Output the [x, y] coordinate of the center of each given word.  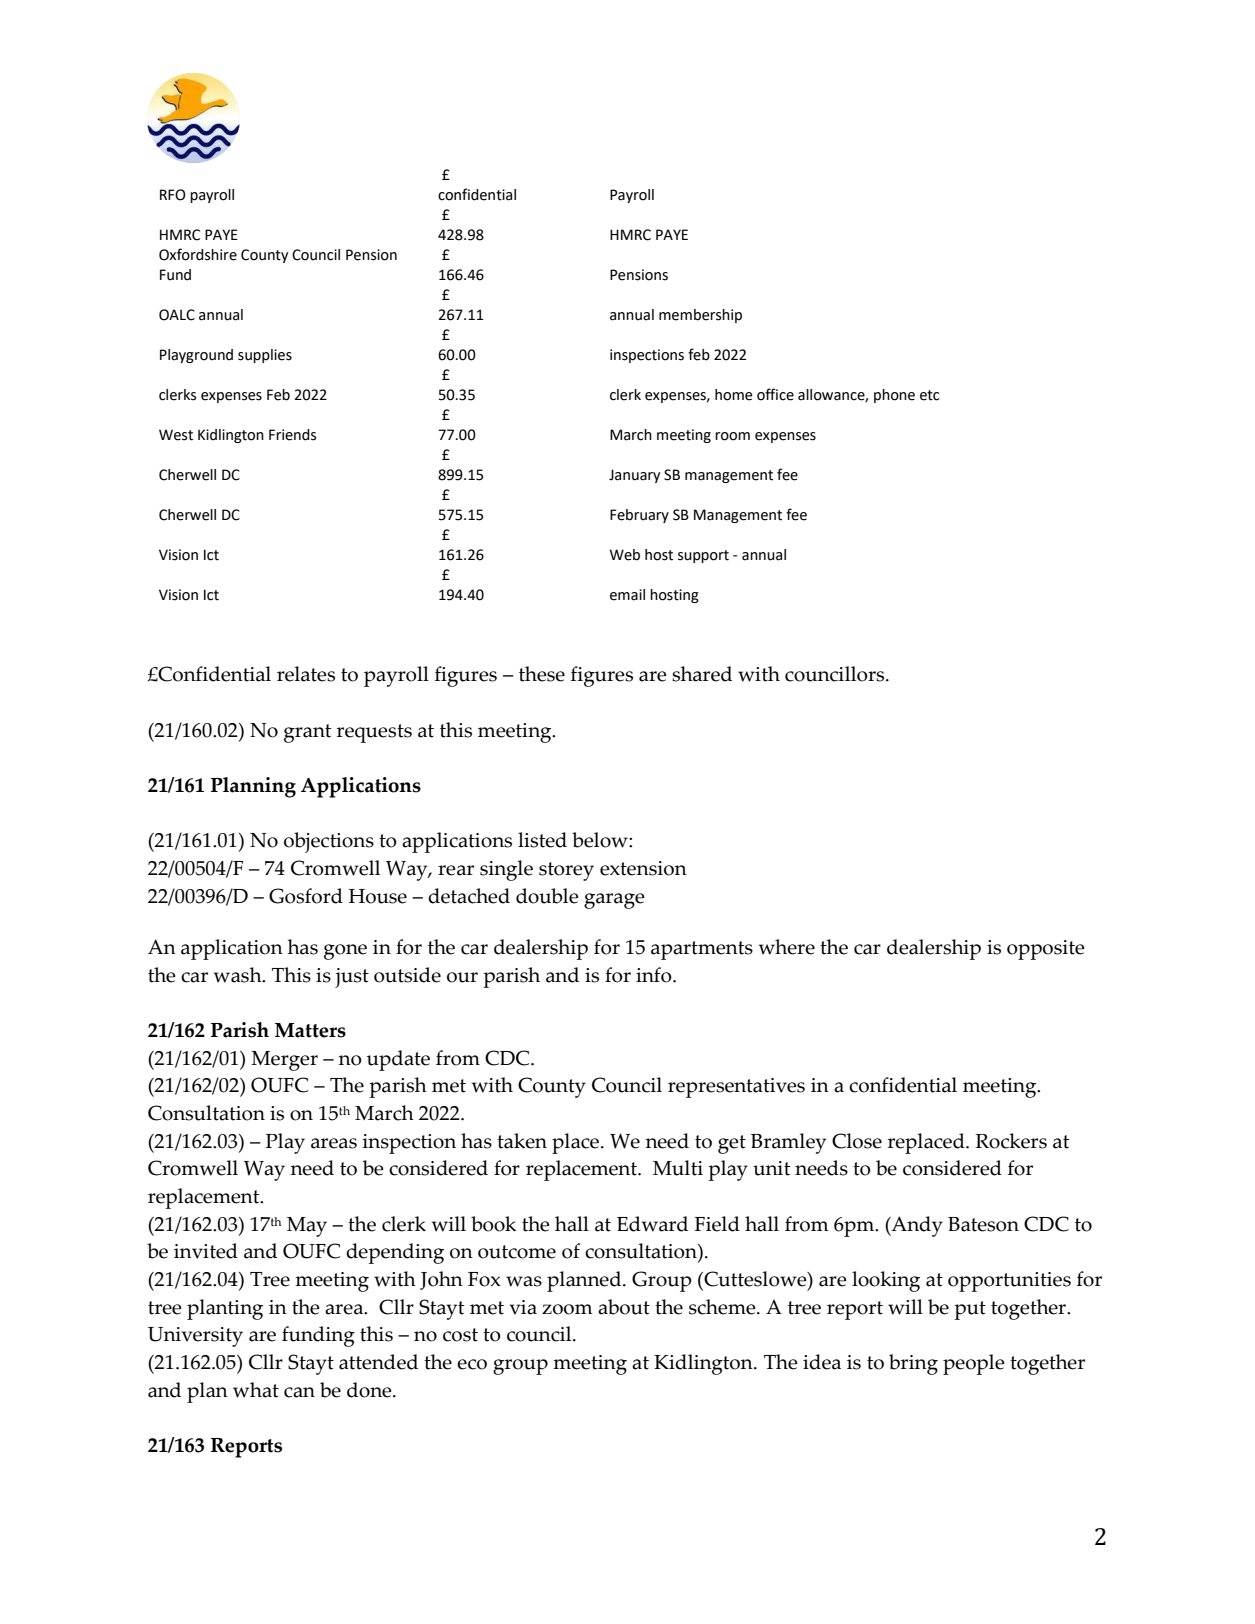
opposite [1046, 950]
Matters [310, 1030]
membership [700, 316]
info [655, 975]
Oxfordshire [198, 254]
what [256, 1390]
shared [702, 674]
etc [929, 395]
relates [306, 674]
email [627, 595]
